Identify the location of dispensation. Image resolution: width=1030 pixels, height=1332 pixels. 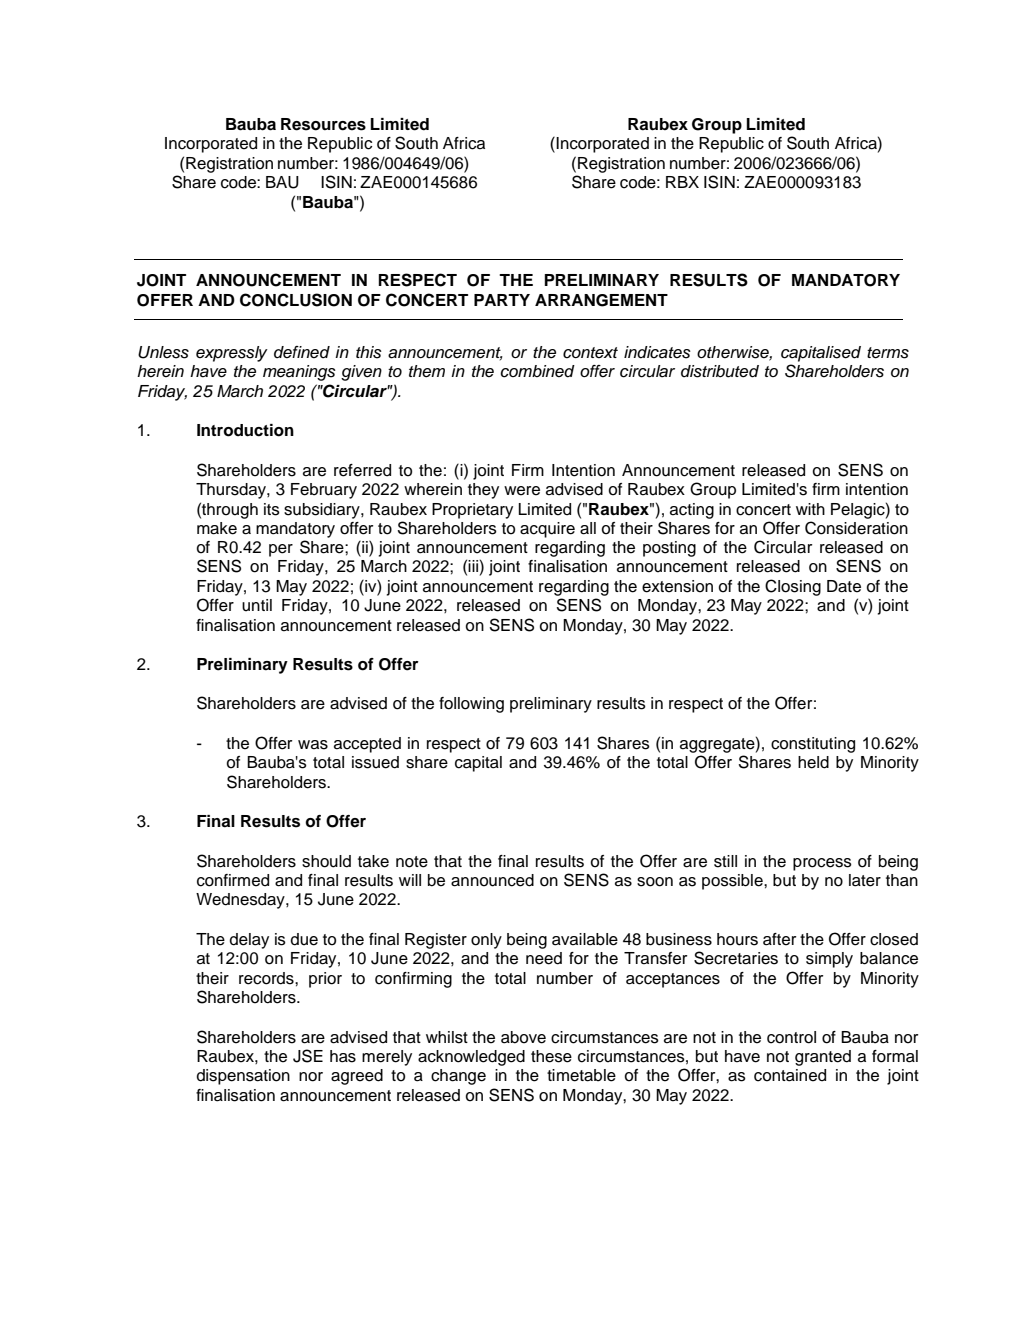
(243, 1077).
